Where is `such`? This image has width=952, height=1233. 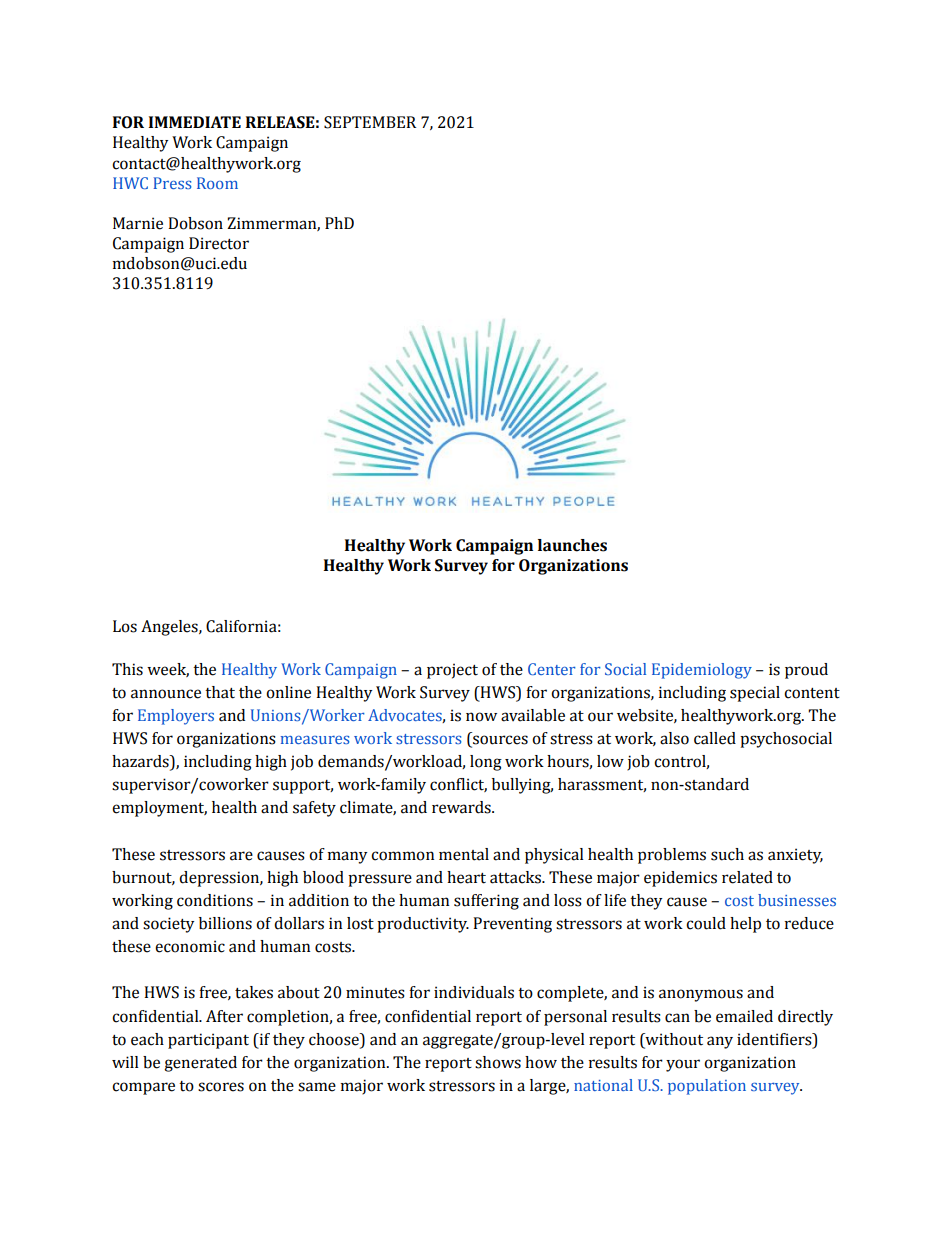 such is located at coordinates (727, 854).
